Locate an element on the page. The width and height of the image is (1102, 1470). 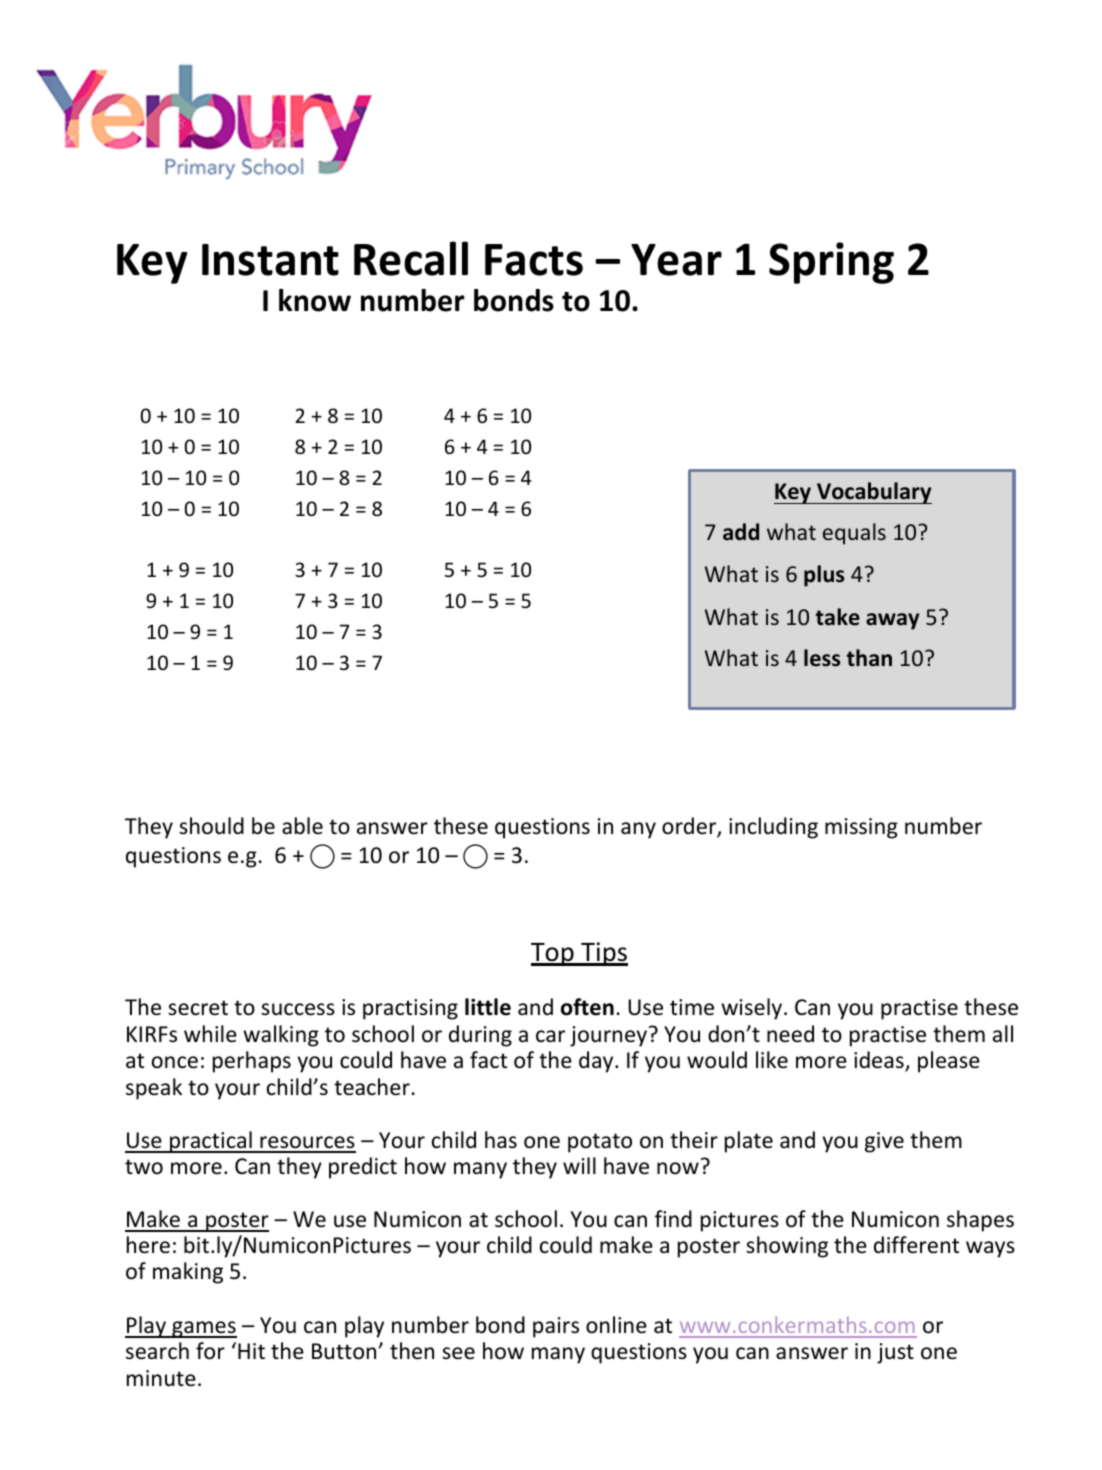
missing is located at coordinates (861, 828).
